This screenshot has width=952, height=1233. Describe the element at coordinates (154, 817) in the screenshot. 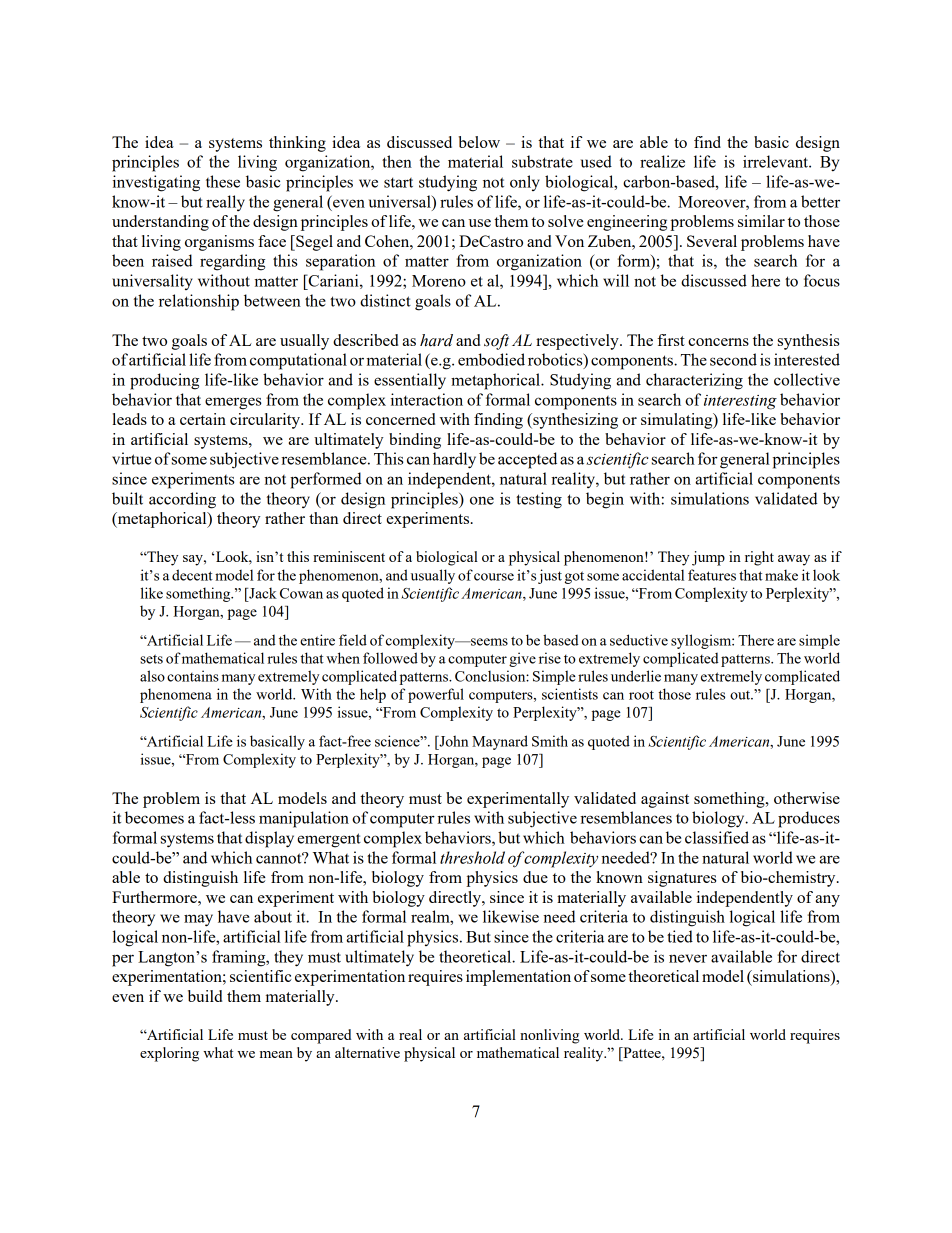

I see `becomes` at that location.
